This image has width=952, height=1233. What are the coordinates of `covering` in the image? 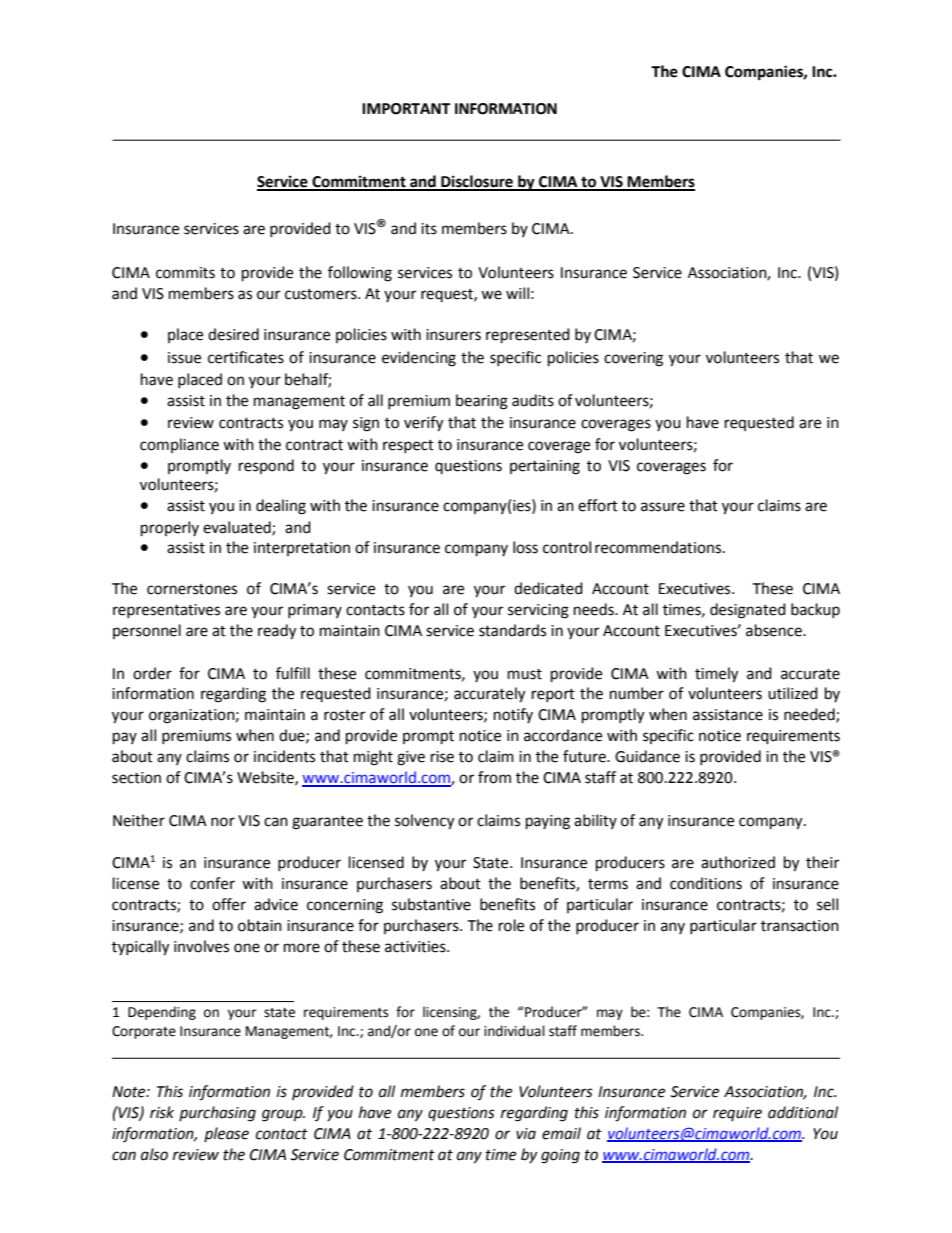 It's located at (633, 359).
